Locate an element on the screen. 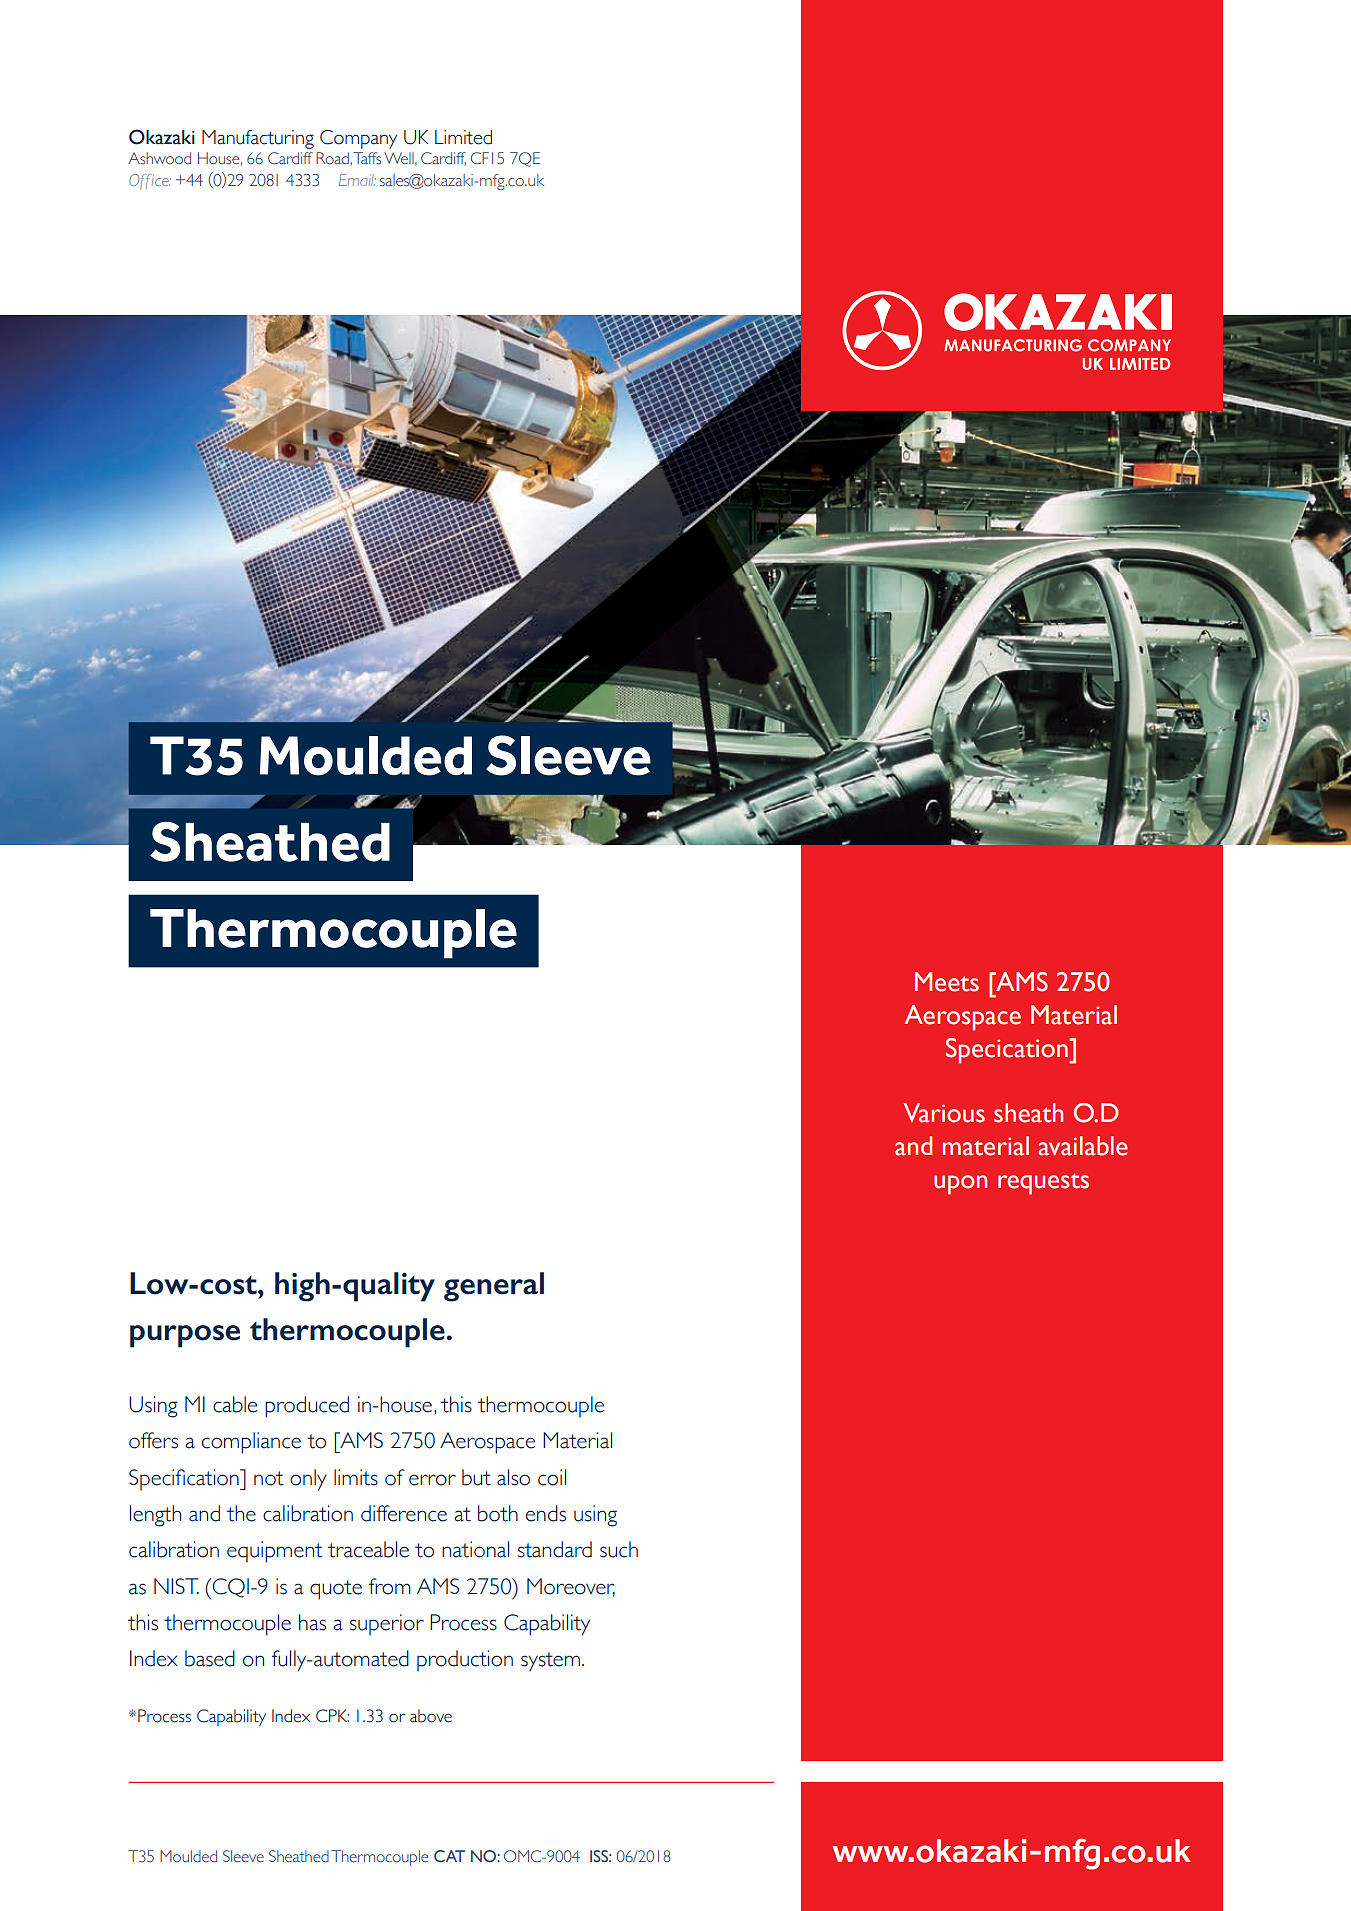 Image resolution: width=1351 pixels, height=1911 pixels. Manufacturing is located at coordinates (258, 139).
